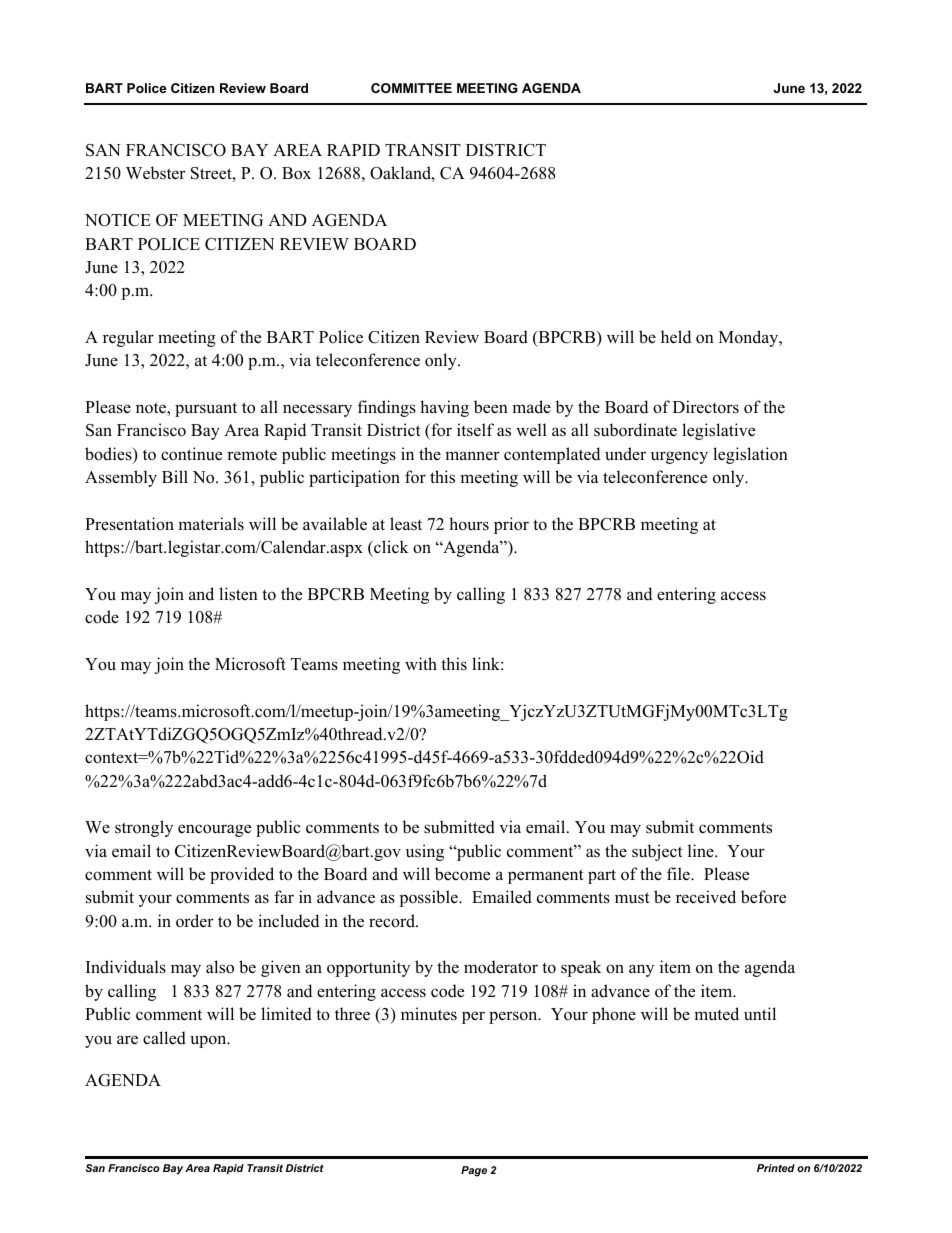  Describe the element at coordinates (164, 1038) in the page. I see `called` at that location.
